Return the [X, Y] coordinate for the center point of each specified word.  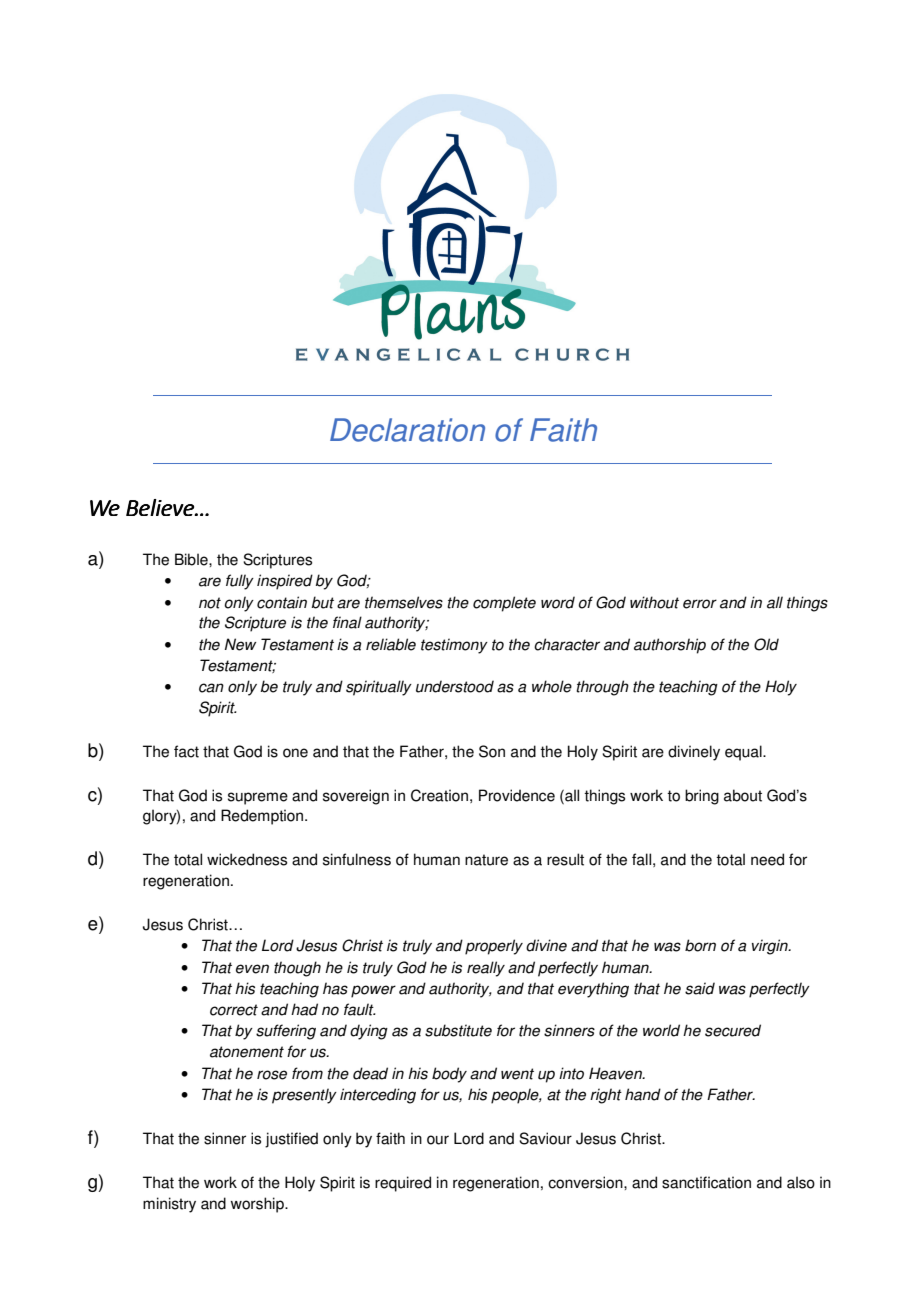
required [403, 1184]
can [211, 688]
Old [766, 644]
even [252, 969]
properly [494, 947]
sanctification [706, 1182]
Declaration [407, 430]
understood [455, 686]
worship [258, 1205]
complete [504, 604]
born [700, 945]
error [700, 604]
